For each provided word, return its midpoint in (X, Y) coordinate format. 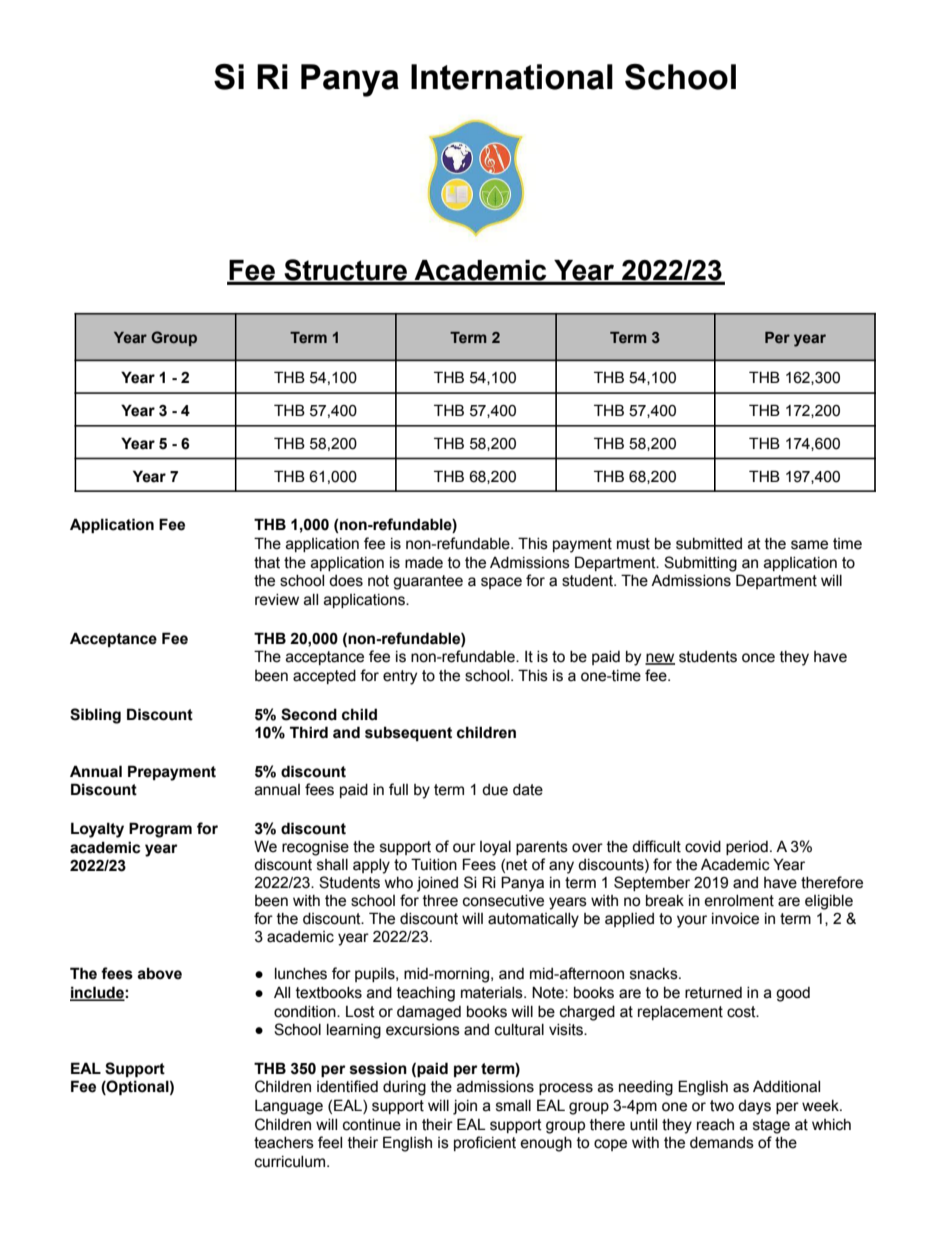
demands (722, 1143)
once (758, 658)
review (277, 600)
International (512, 77)
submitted (709, 544)
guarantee (428, 582)
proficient (485, 1143)
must (633, 544)
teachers (284, 1143)
